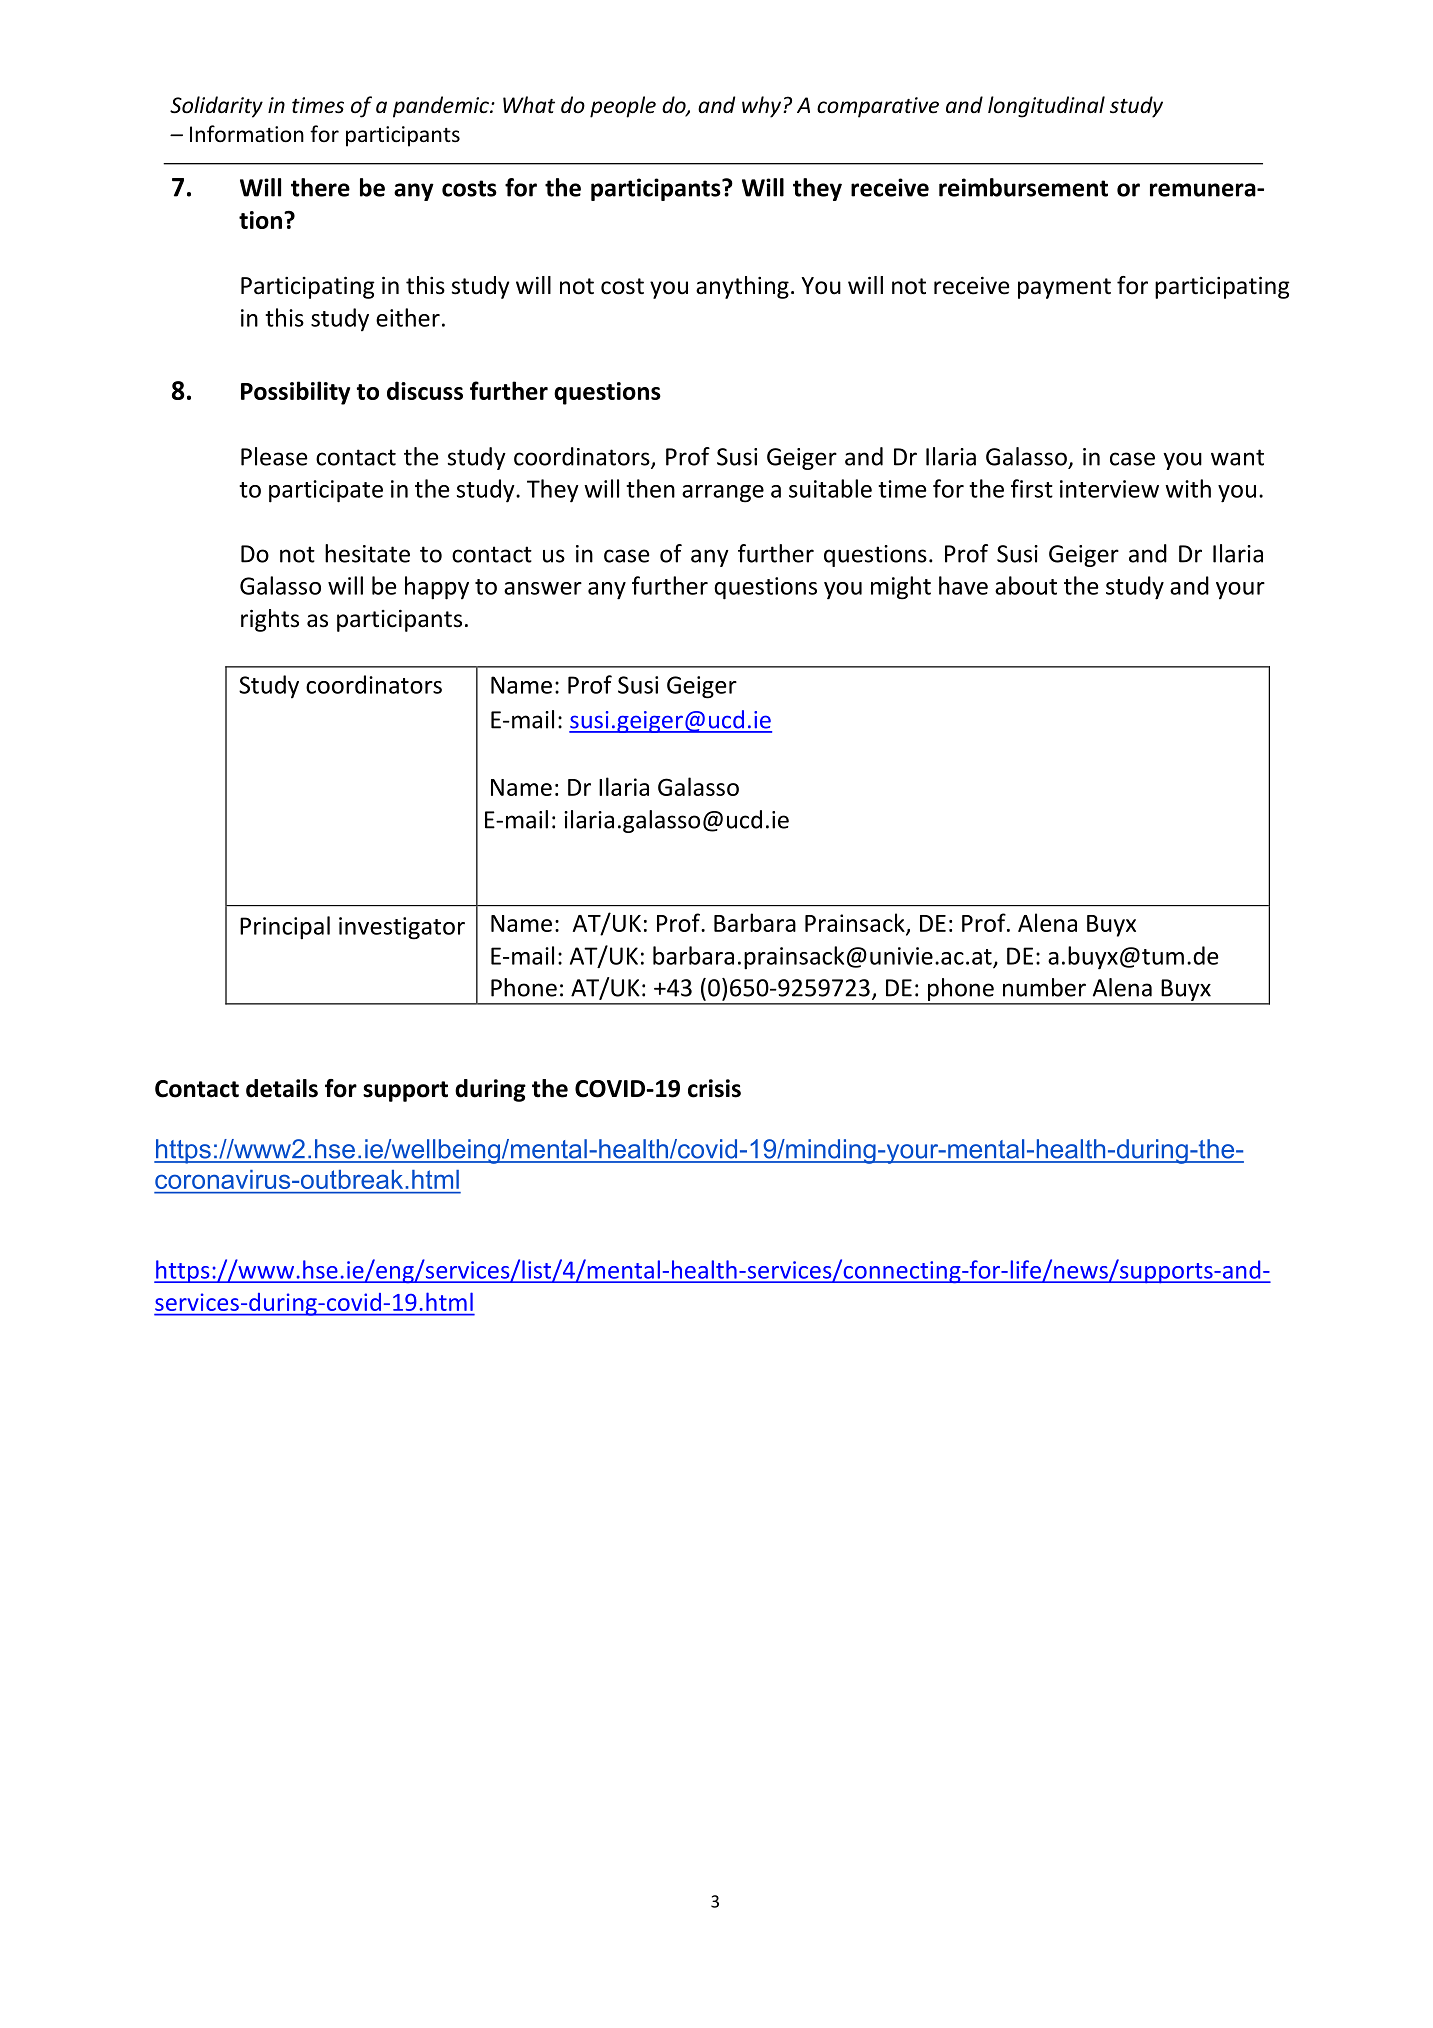 This screenshot has width=1433, height=2028. What do you see at coordinates (402, 928) in the screenshot?
I see `investigator` at bounding box center [402, 928].
